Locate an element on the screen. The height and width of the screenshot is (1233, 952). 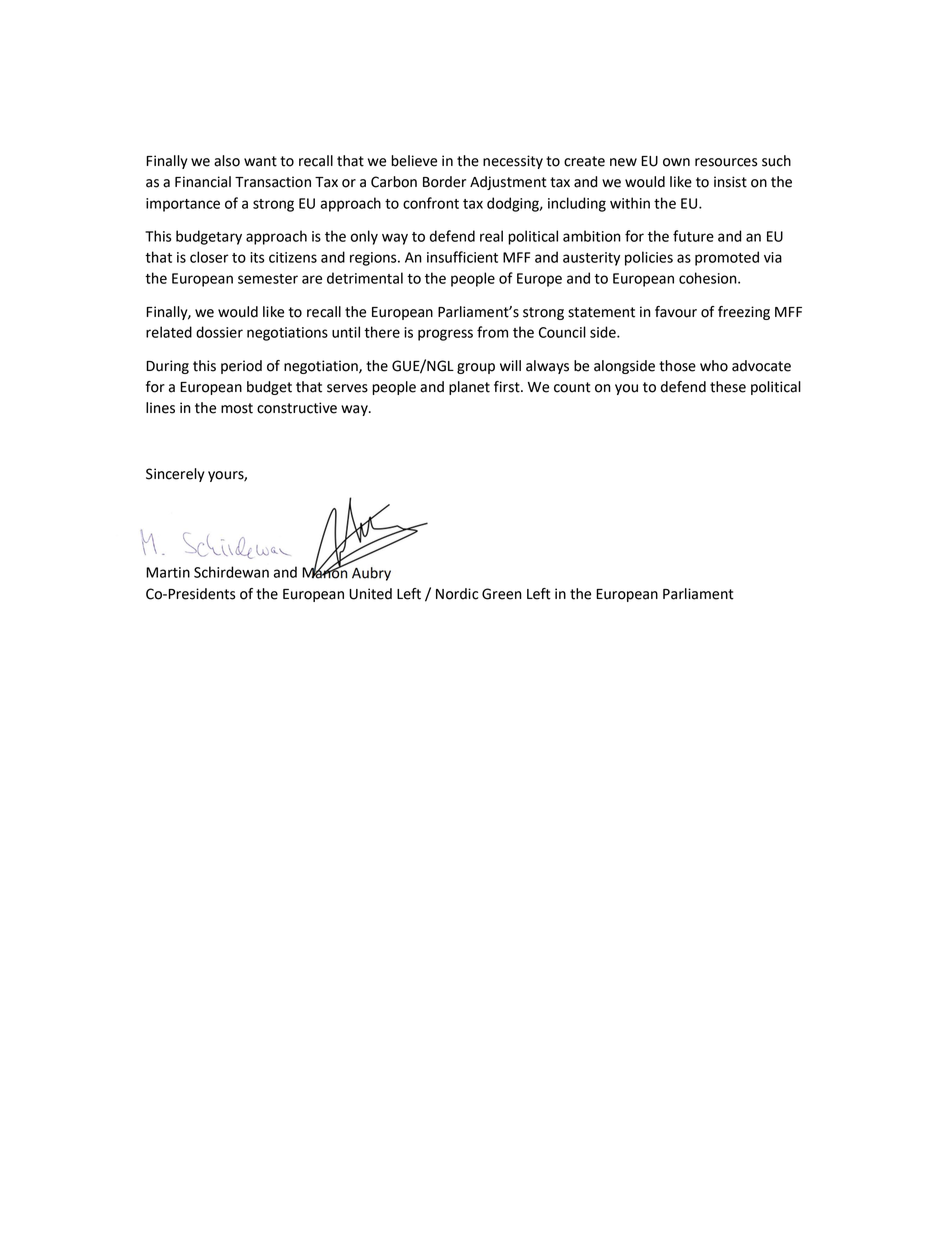
Green is located at coordinates (502, 594).
